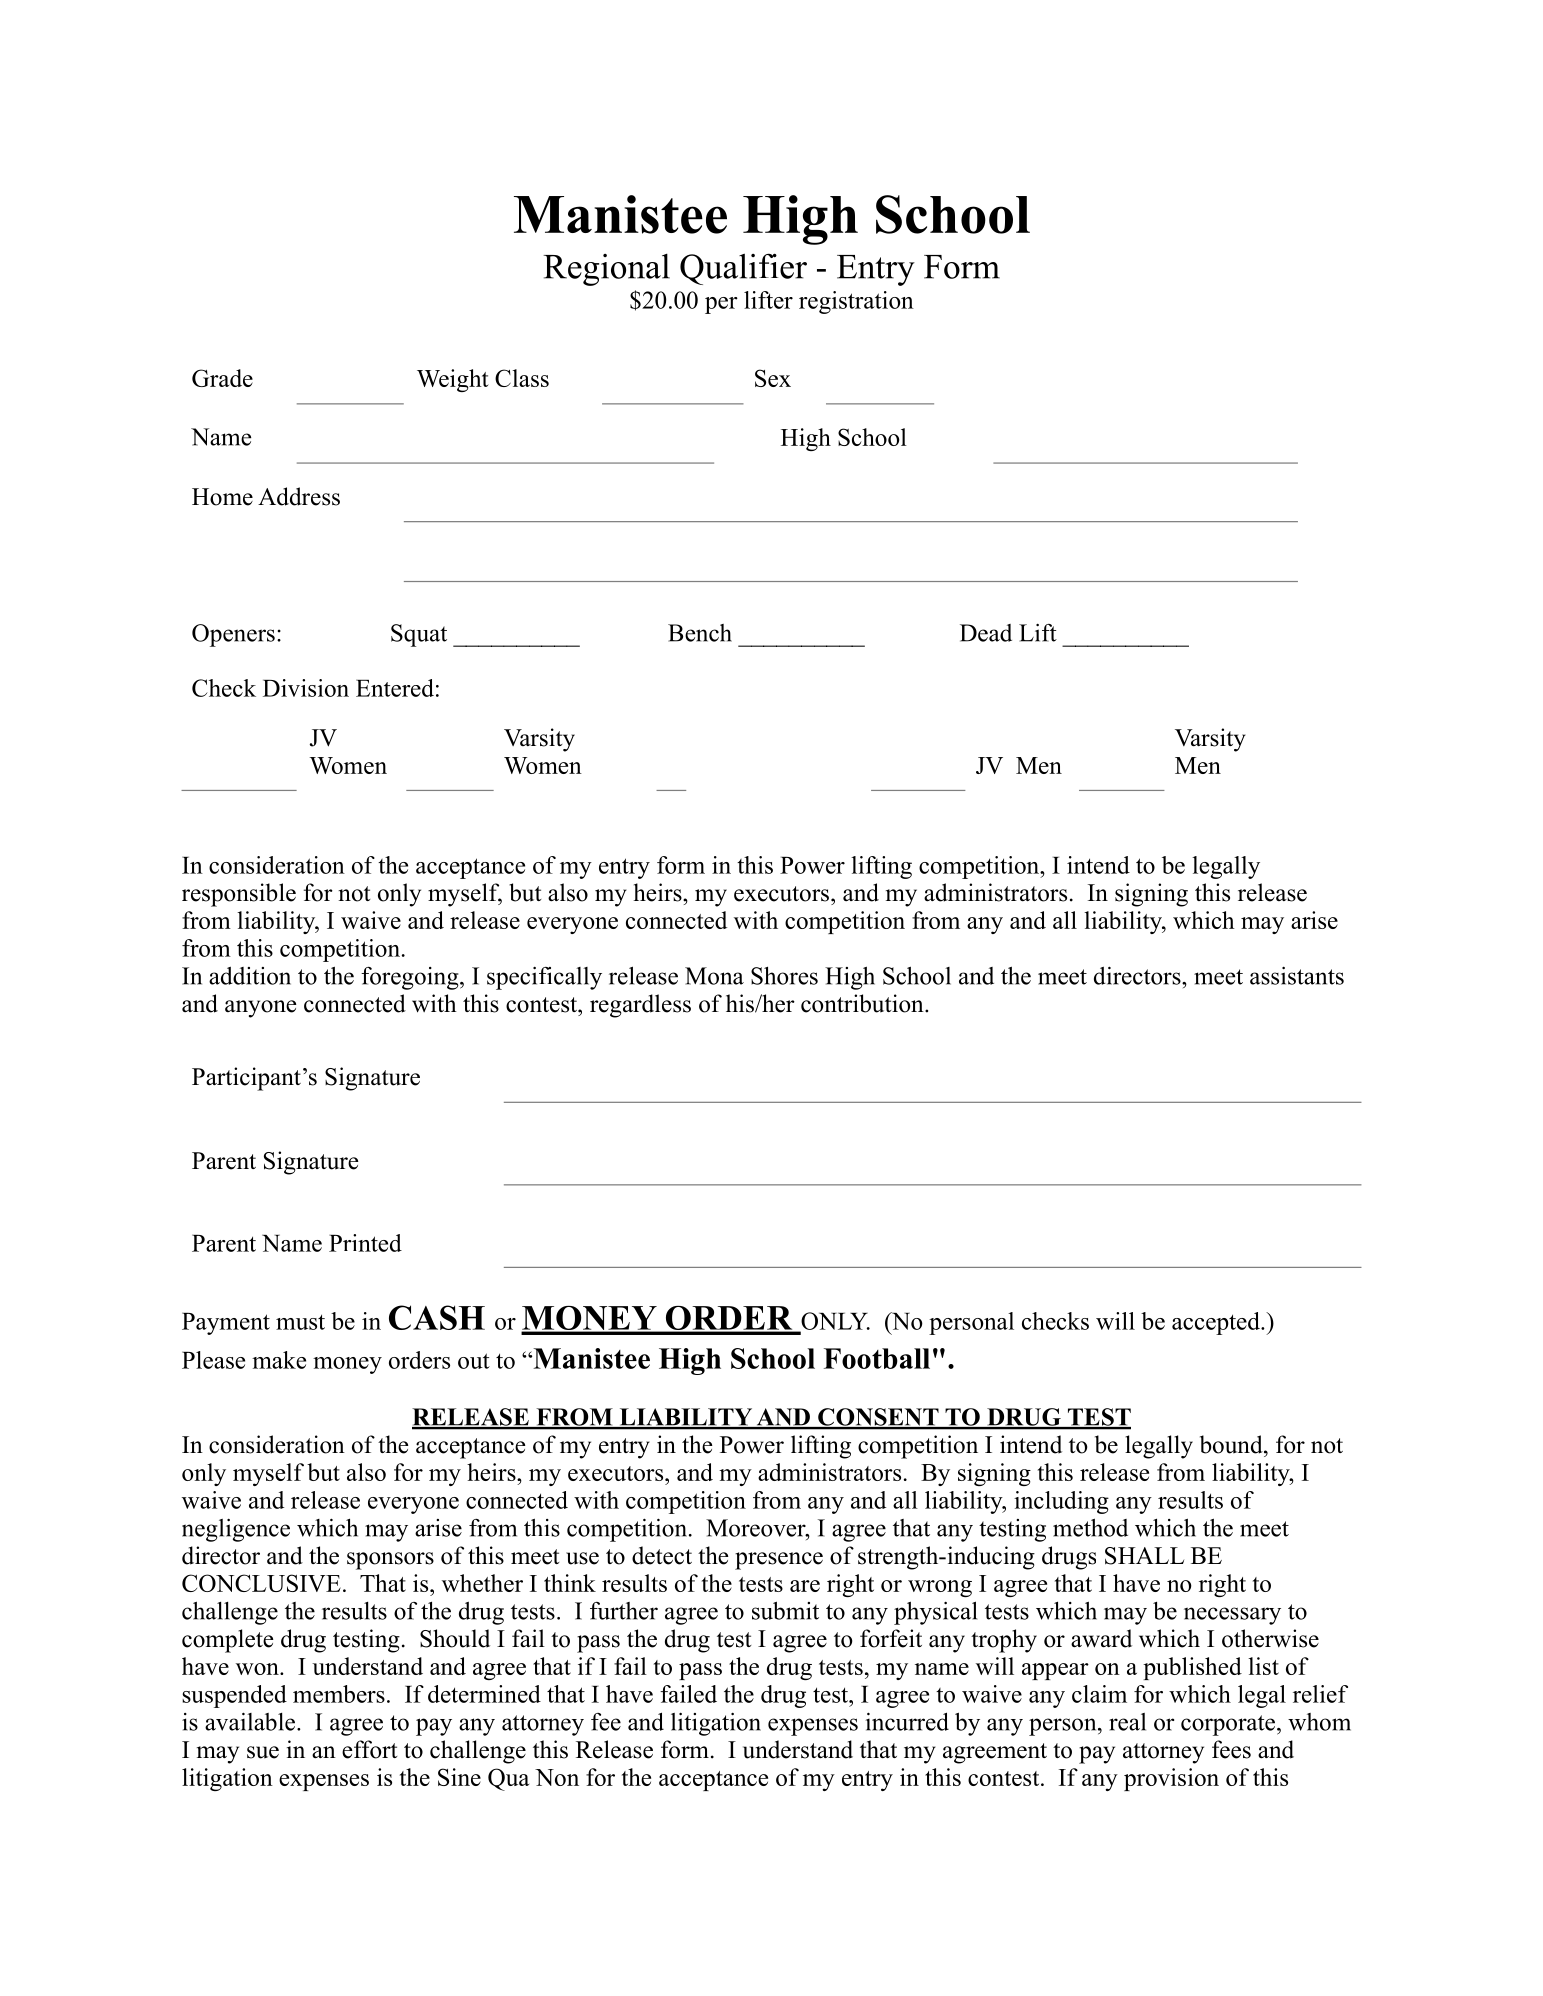  What do you see at coordinates (743, 269) in the document?
I see `Qualifier` at bounding box center [743, 269].
